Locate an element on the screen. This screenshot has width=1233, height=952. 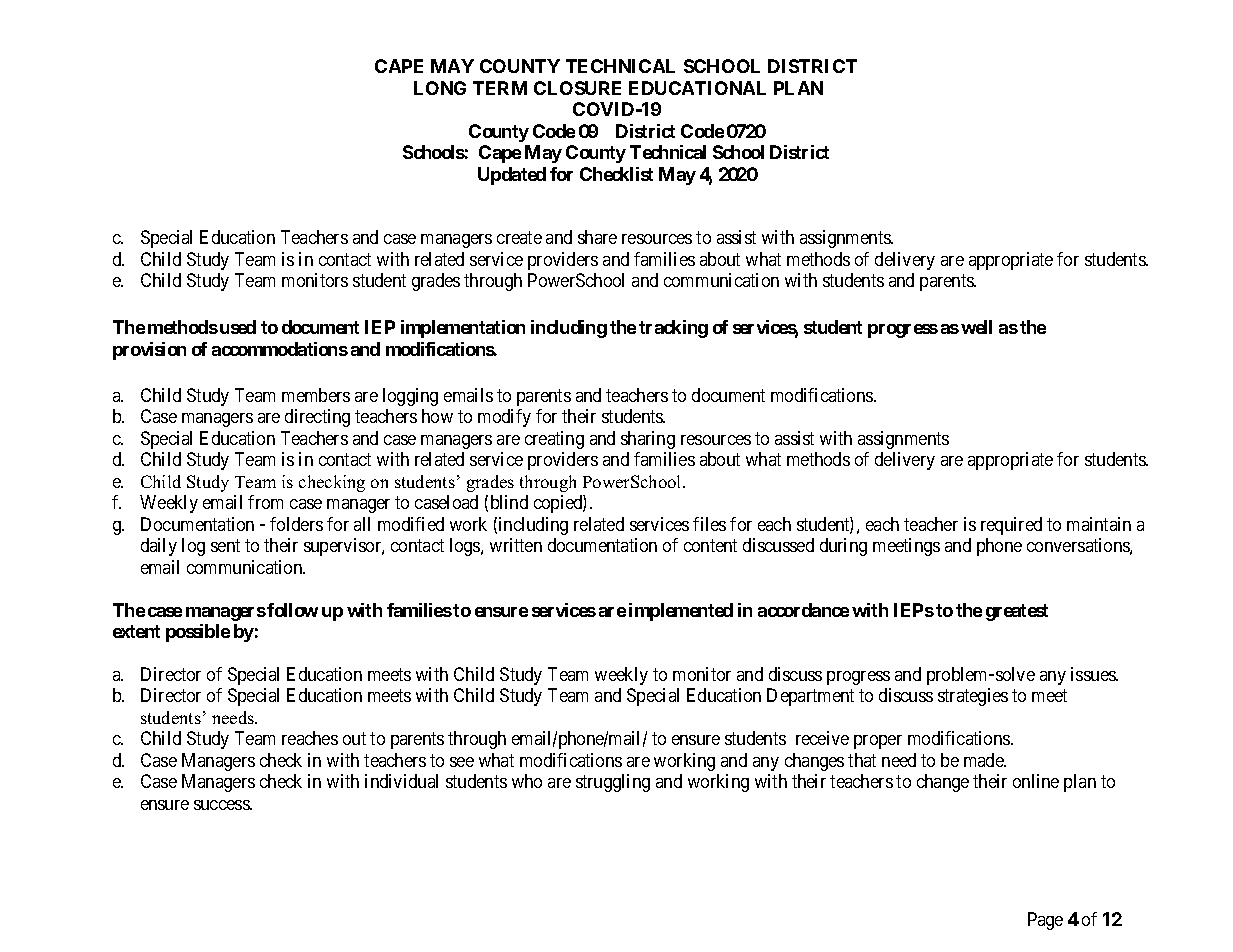
success is located at coordinates (222, 805).
